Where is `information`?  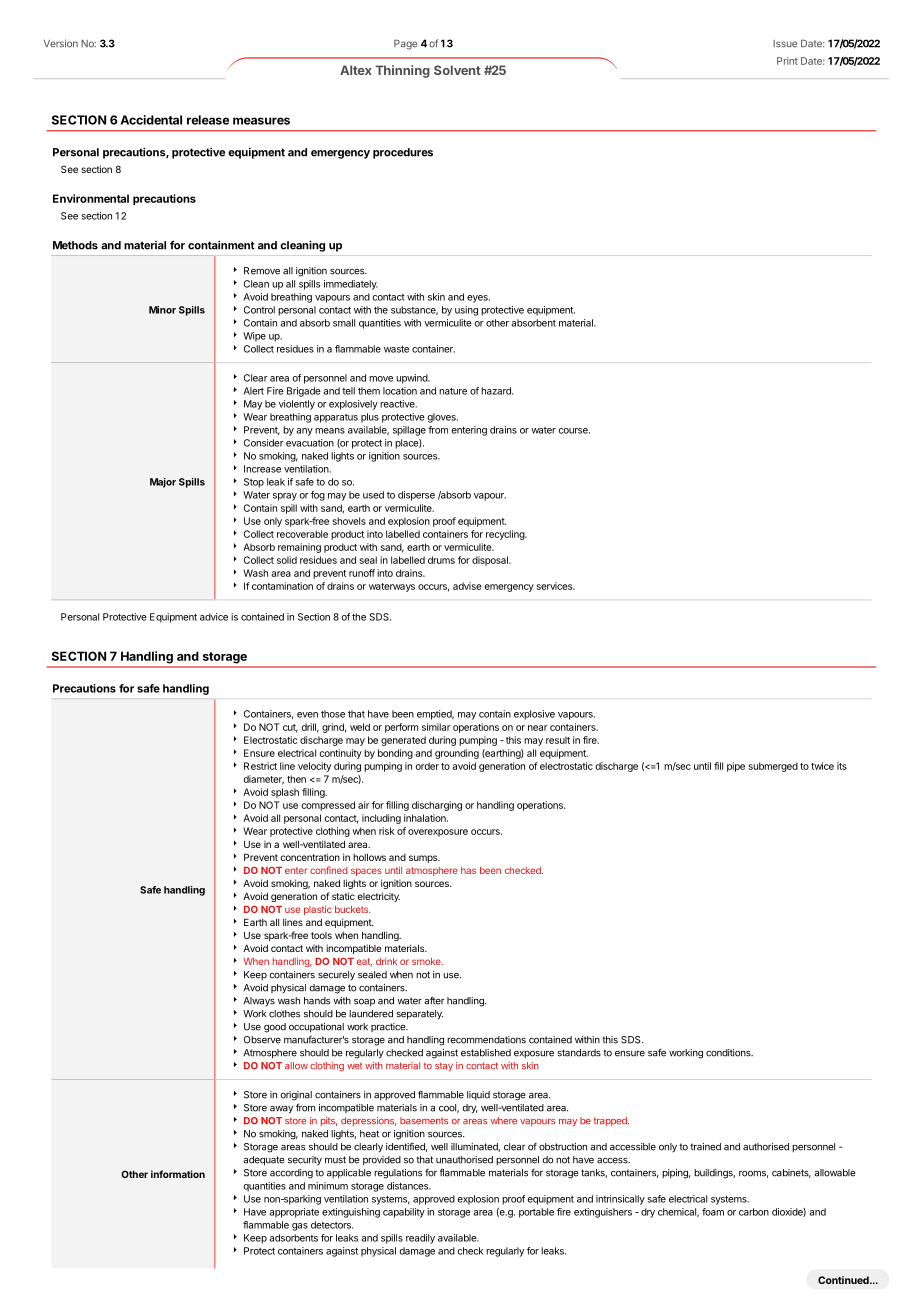
information is located at coordinates (178, 1174).
